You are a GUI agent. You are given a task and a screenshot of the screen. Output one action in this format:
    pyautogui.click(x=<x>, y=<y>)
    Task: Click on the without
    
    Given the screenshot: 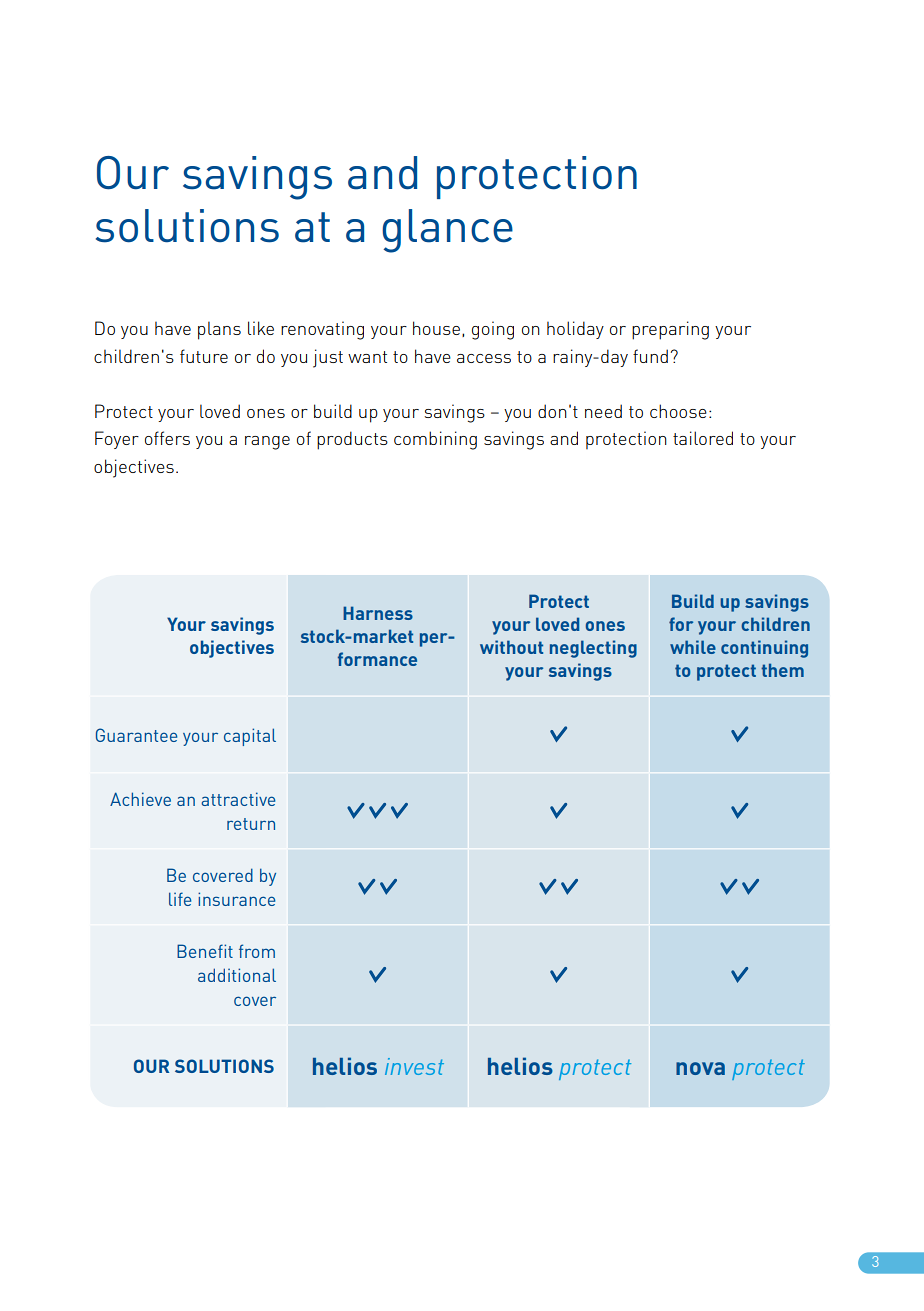 What is the action you would take?
    pyautogui.click(x=511, y=647)
